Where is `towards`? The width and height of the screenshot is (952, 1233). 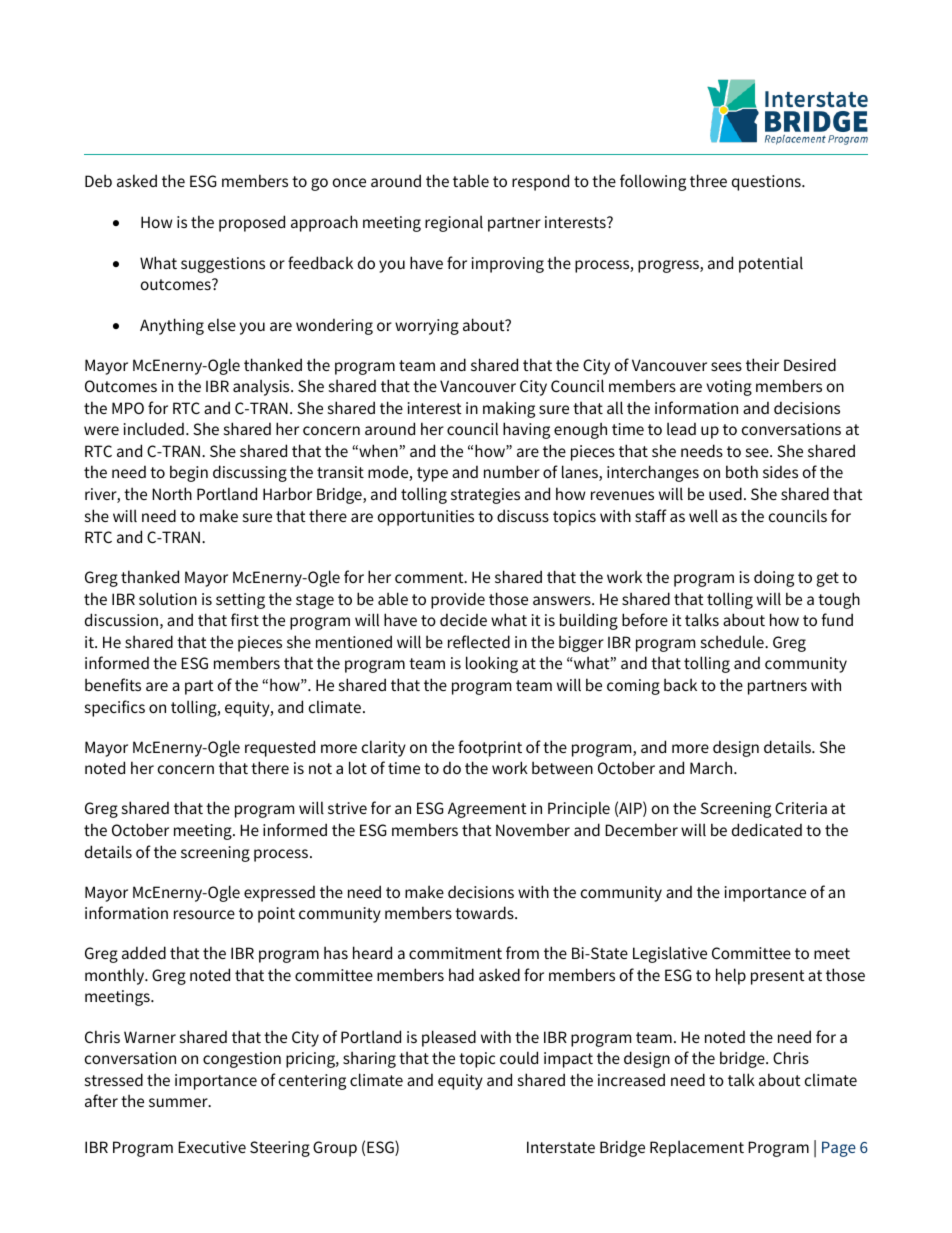 towards is located at coordinates (485, 912).
